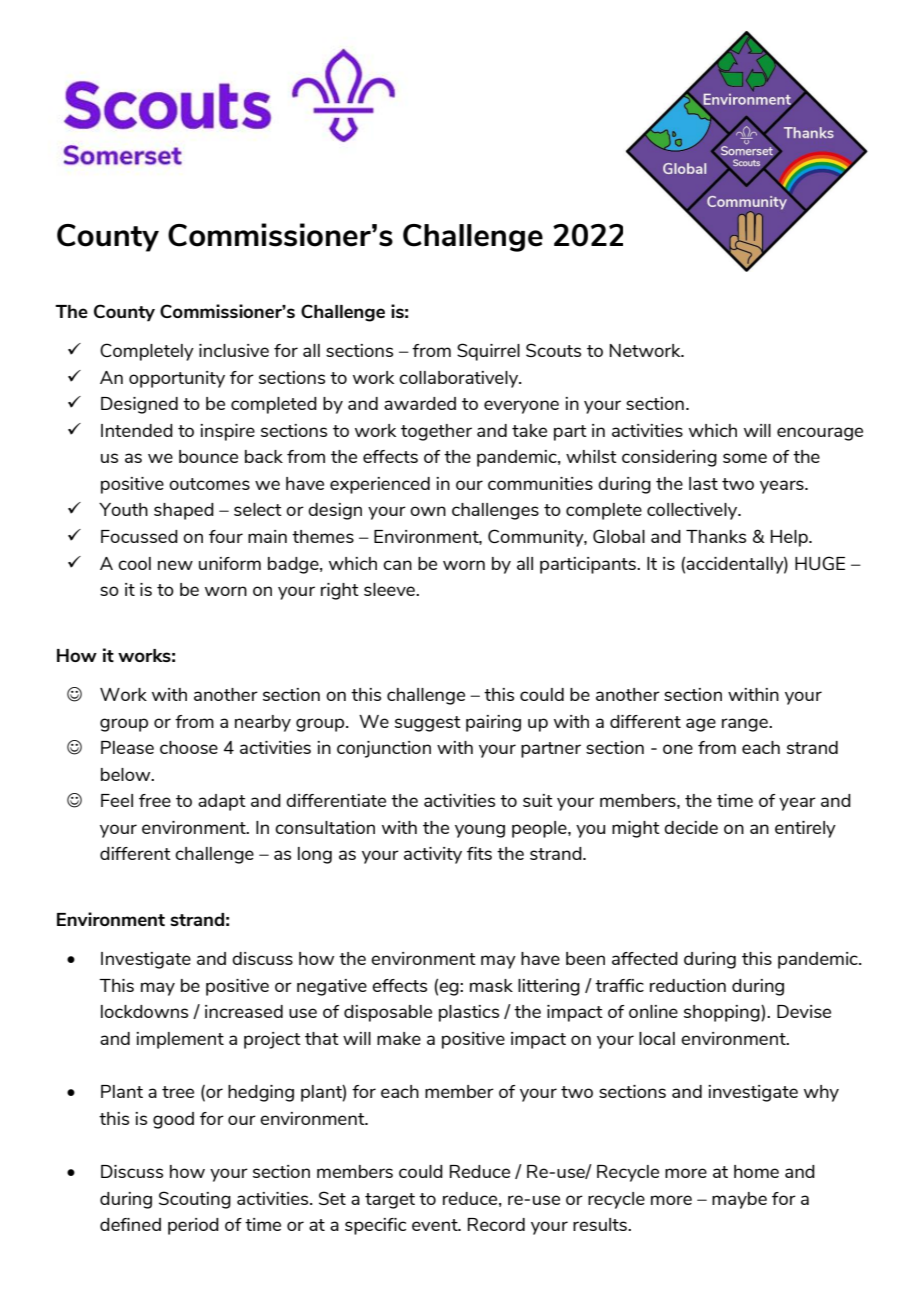 The height and width of the image is (1308, 924). I want to click on affected, so click(645, 958).
